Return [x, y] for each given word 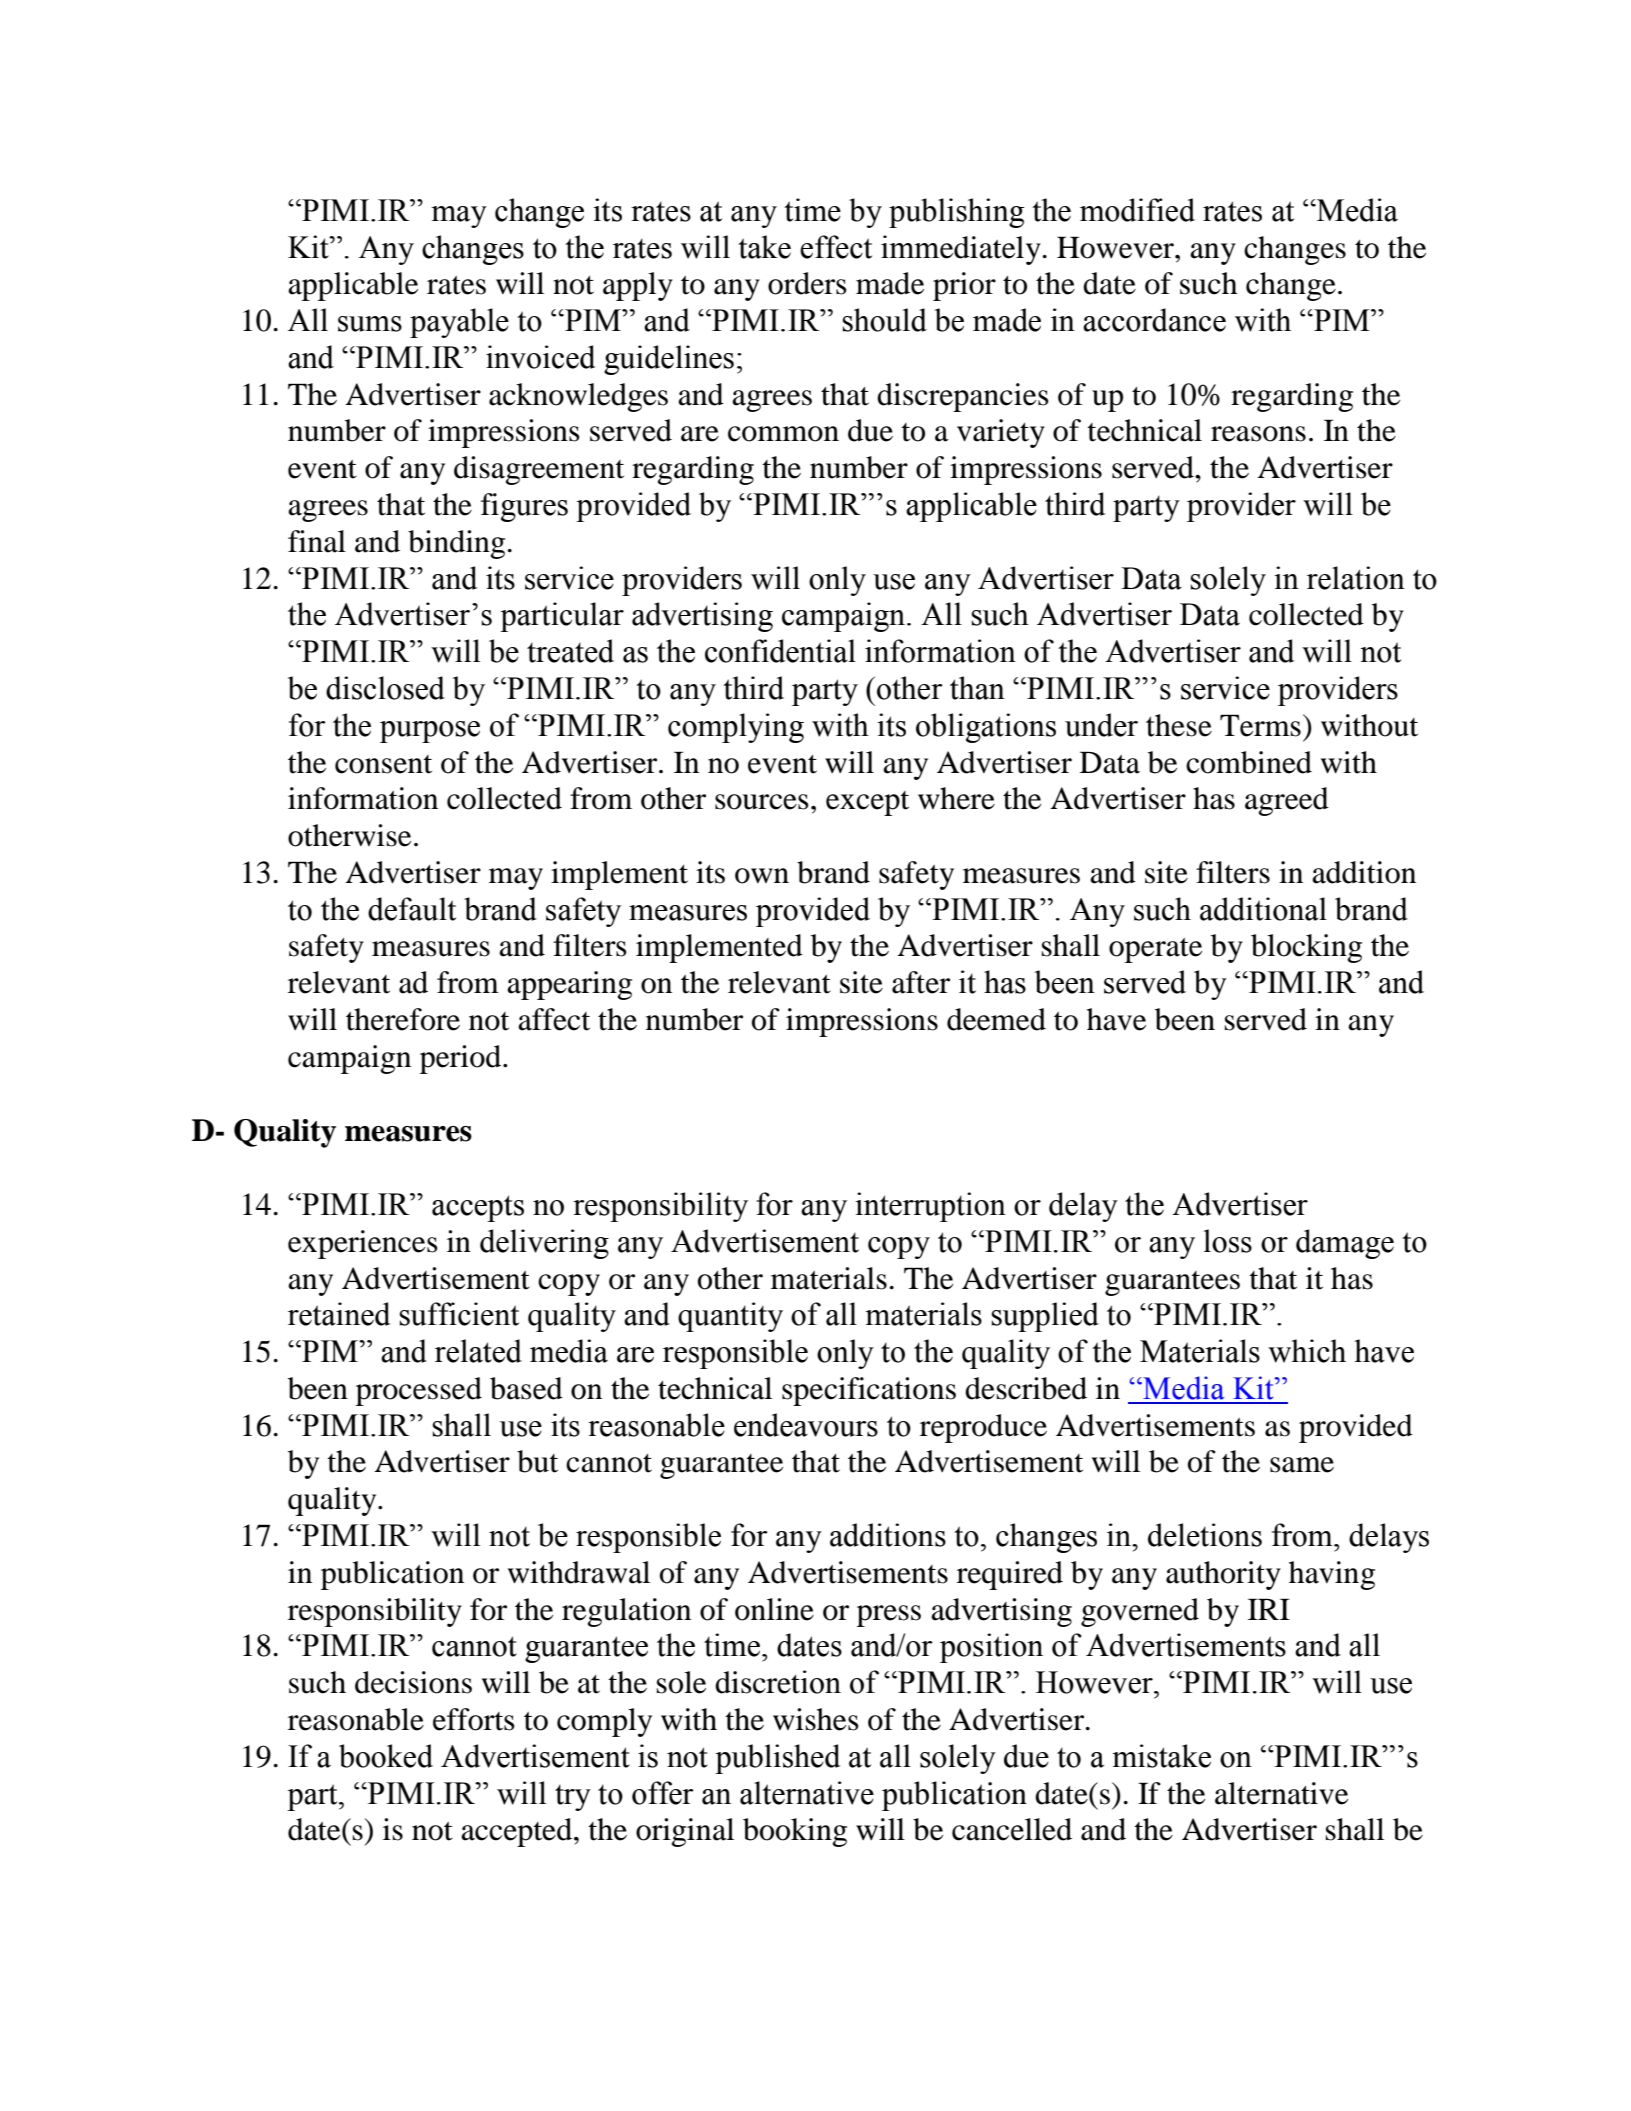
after [921, 982]
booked [386, 1756]
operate [1155, 950]
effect [836, 247]
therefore [403, 1019]
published [777, 1759]
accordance [1154, 320]
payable [459, 323]
